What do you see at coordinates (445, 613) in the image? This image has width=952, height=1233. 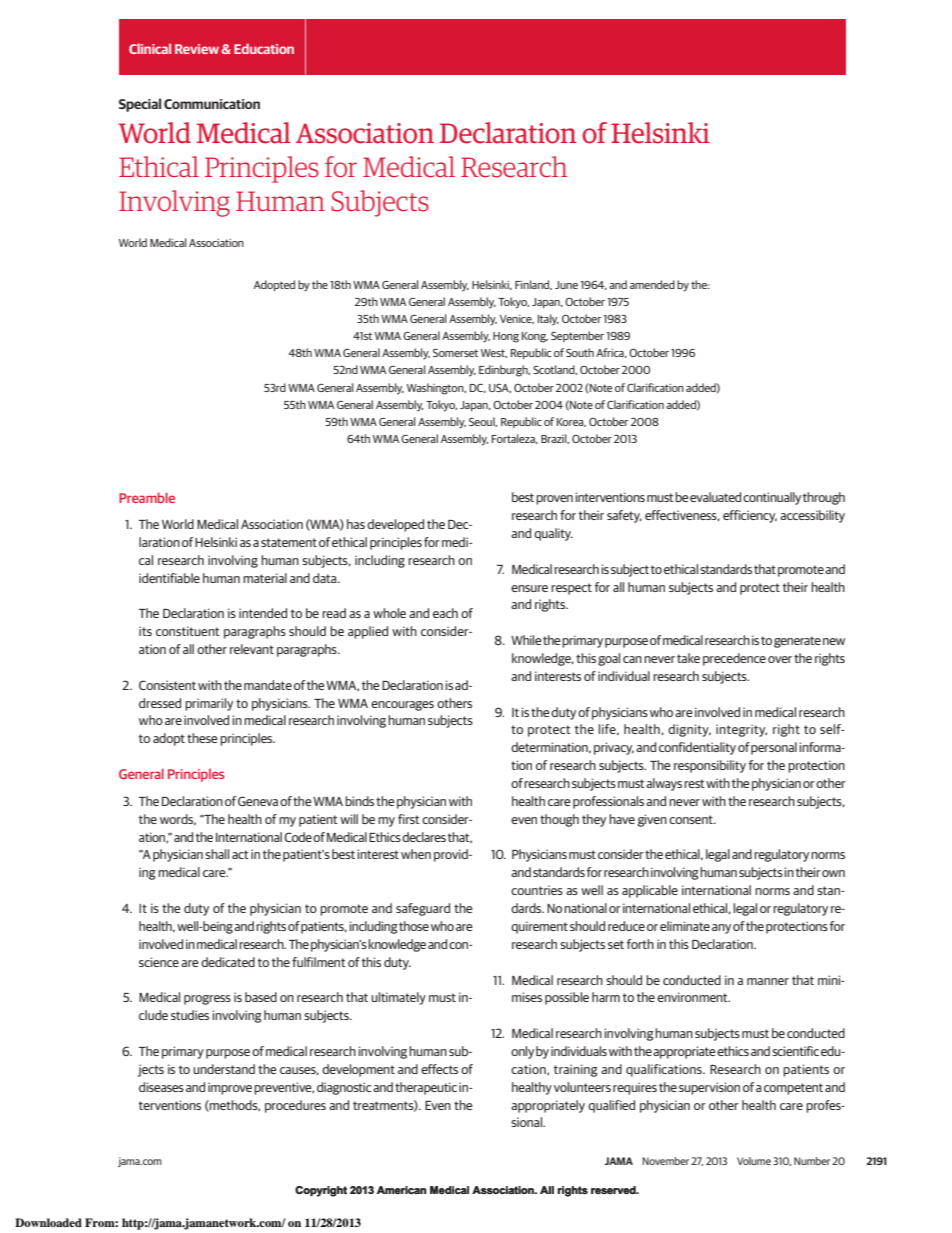 I see `each` at bounding box center [445, 613].
